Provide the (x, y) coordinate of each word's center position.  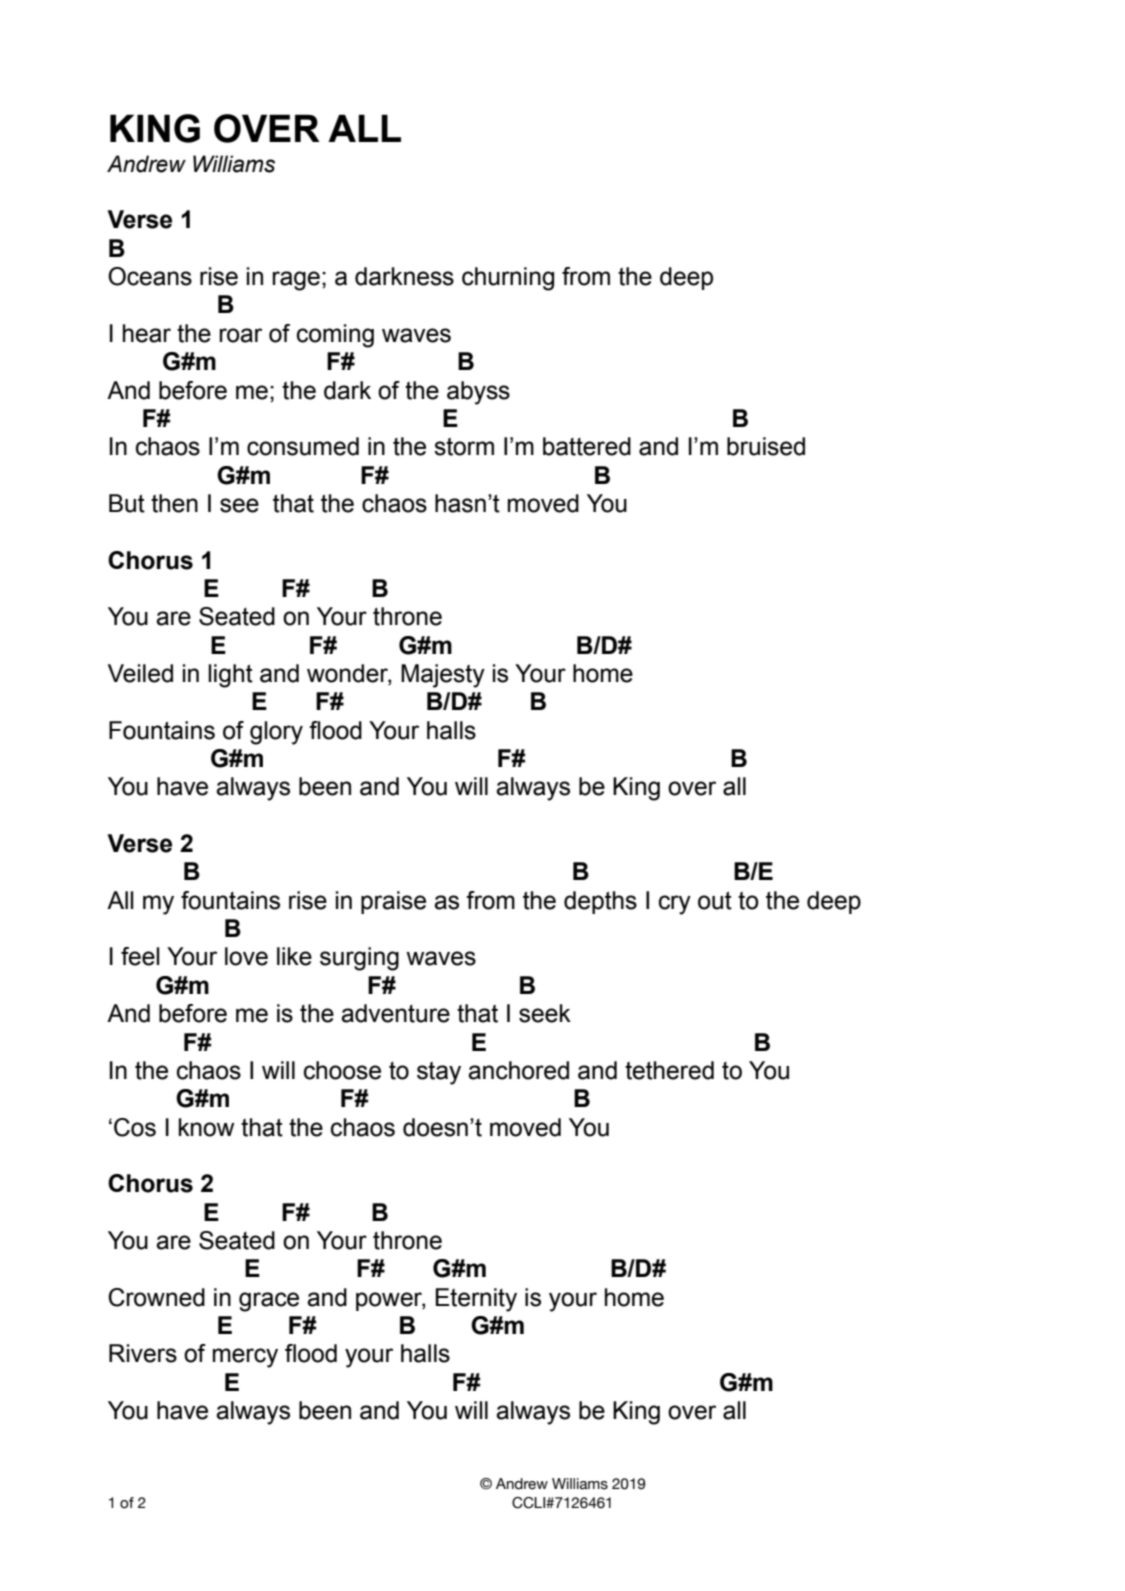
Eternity (476, 1300)
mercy (245, 1358)
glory (276, 733)
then (174, 503)
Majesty (443, 676)
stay (439, 1073)
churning (508, 279)
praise (393, 902)
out (715, 901)
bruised (766, 446)
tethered (669, 1070)
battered (587, 446)
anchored (518, 1070)
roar (240, 335)
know (206, 1127)
